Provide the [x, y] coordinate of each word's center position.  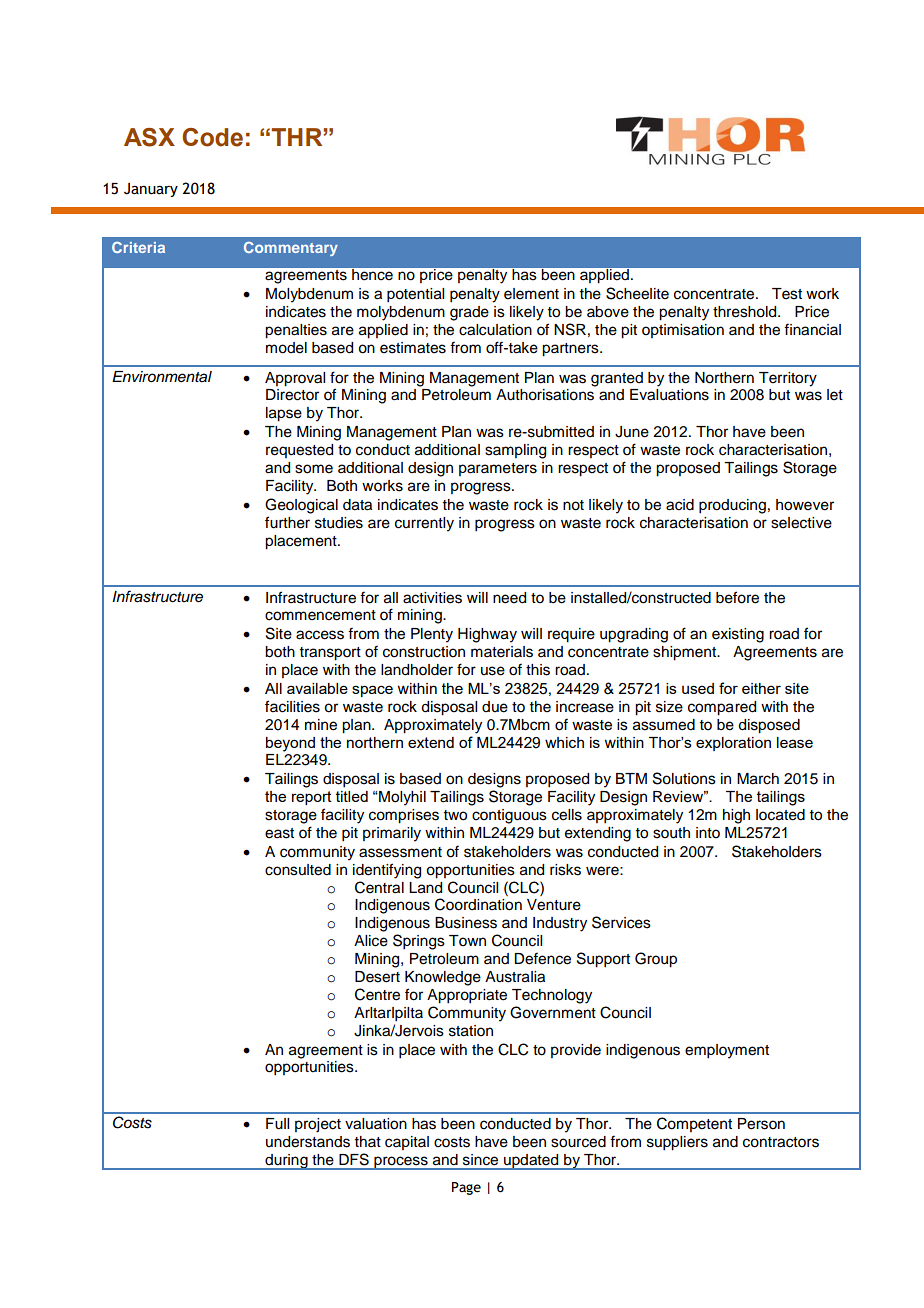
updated [531, 1162]
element [531, 294]
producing [732, 506]
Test [787, 294]
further [287, 522]
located [780, 815]
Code [212, 137]
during [286, 1162]
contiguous [509, 816]
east [279, 833]
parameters [498, 469]
